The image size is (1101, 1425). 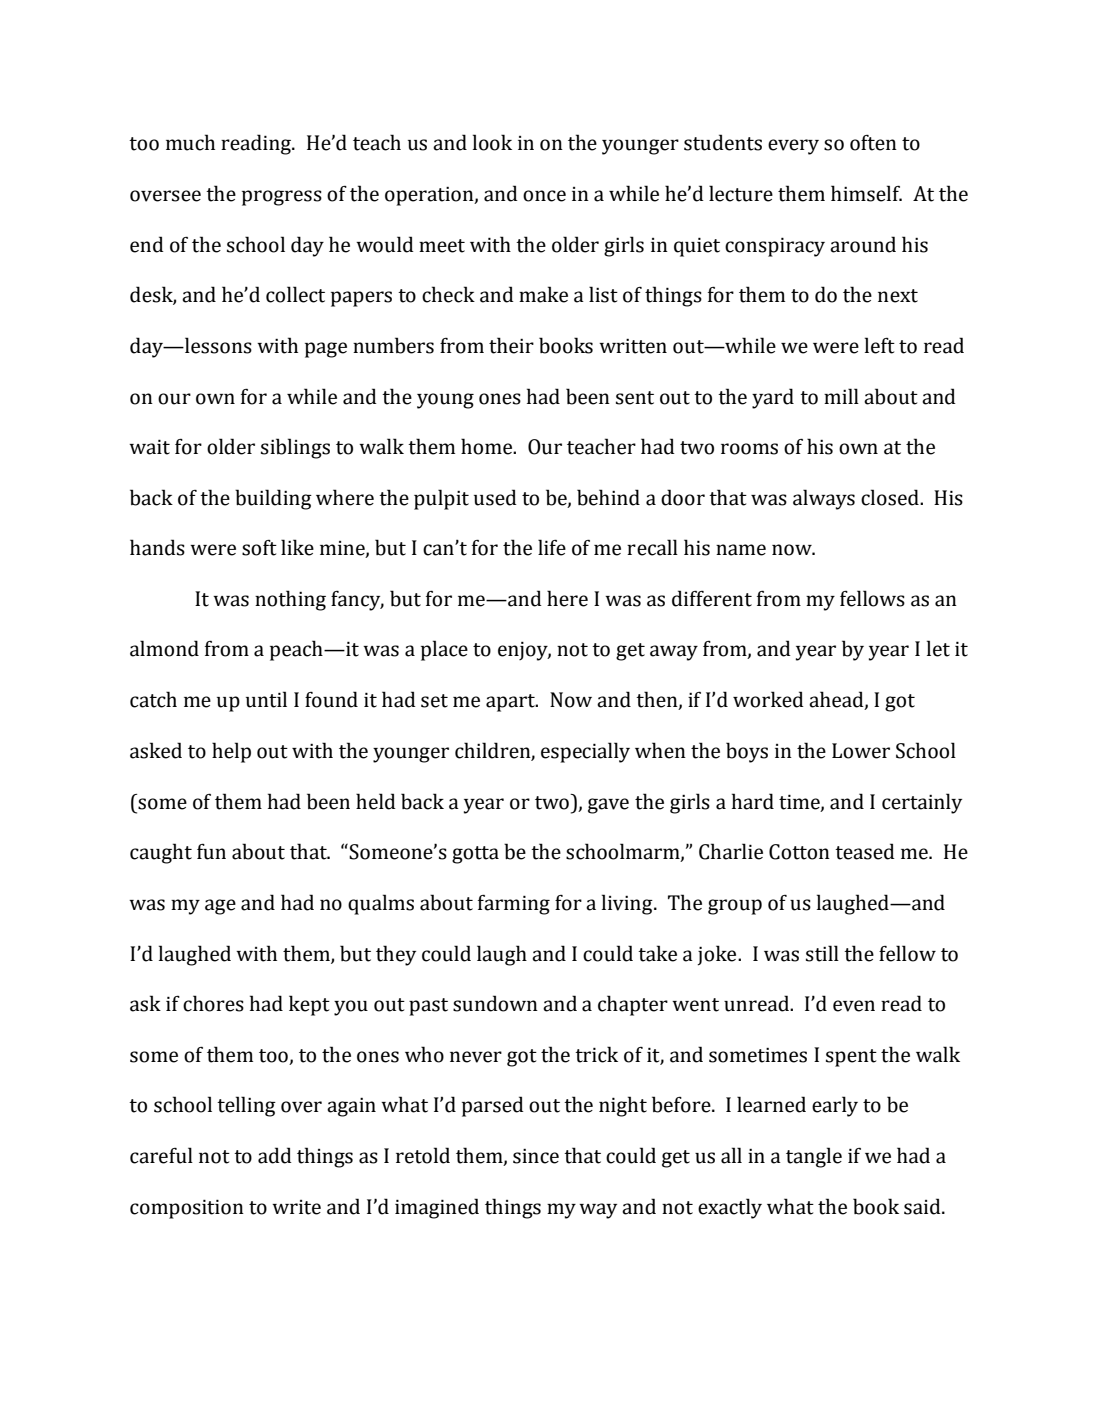 What do you see at coordinates (824, 499) in the image?
I see `always` at bounding box center [824, 499].
